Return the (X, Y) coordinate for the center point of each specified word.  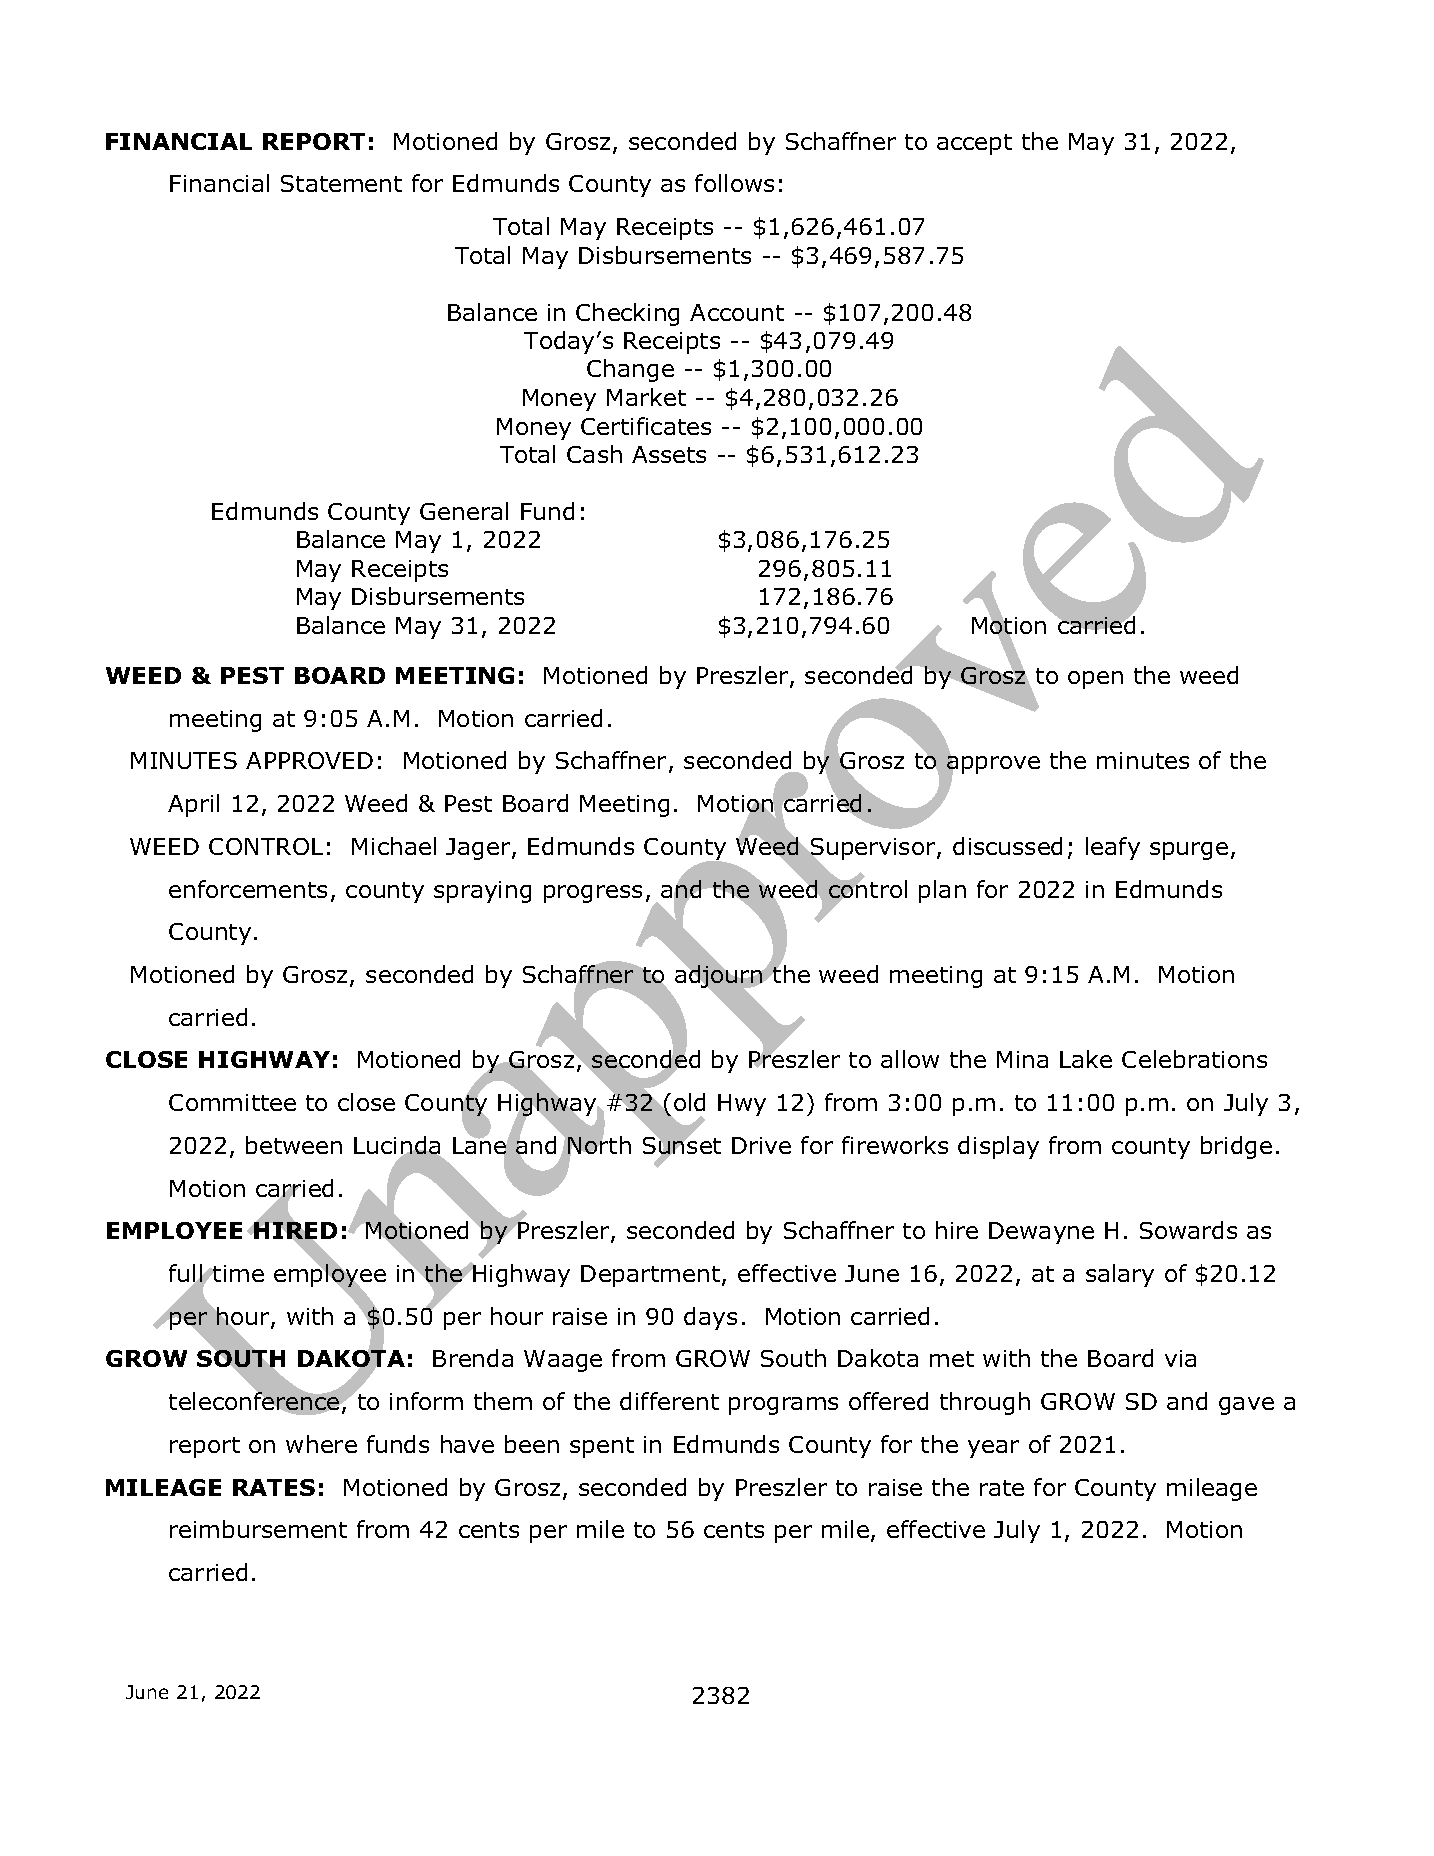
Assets (669, 454)
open (1095, 680)
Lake (1086, 1059)
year (993, 1449)
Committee (232, 1102)
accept (974, 144)
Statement (341, 183)
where (321, 1444)
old (689, 1102)
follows (734, 183)
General (464, 511)
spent (602, 1447)
